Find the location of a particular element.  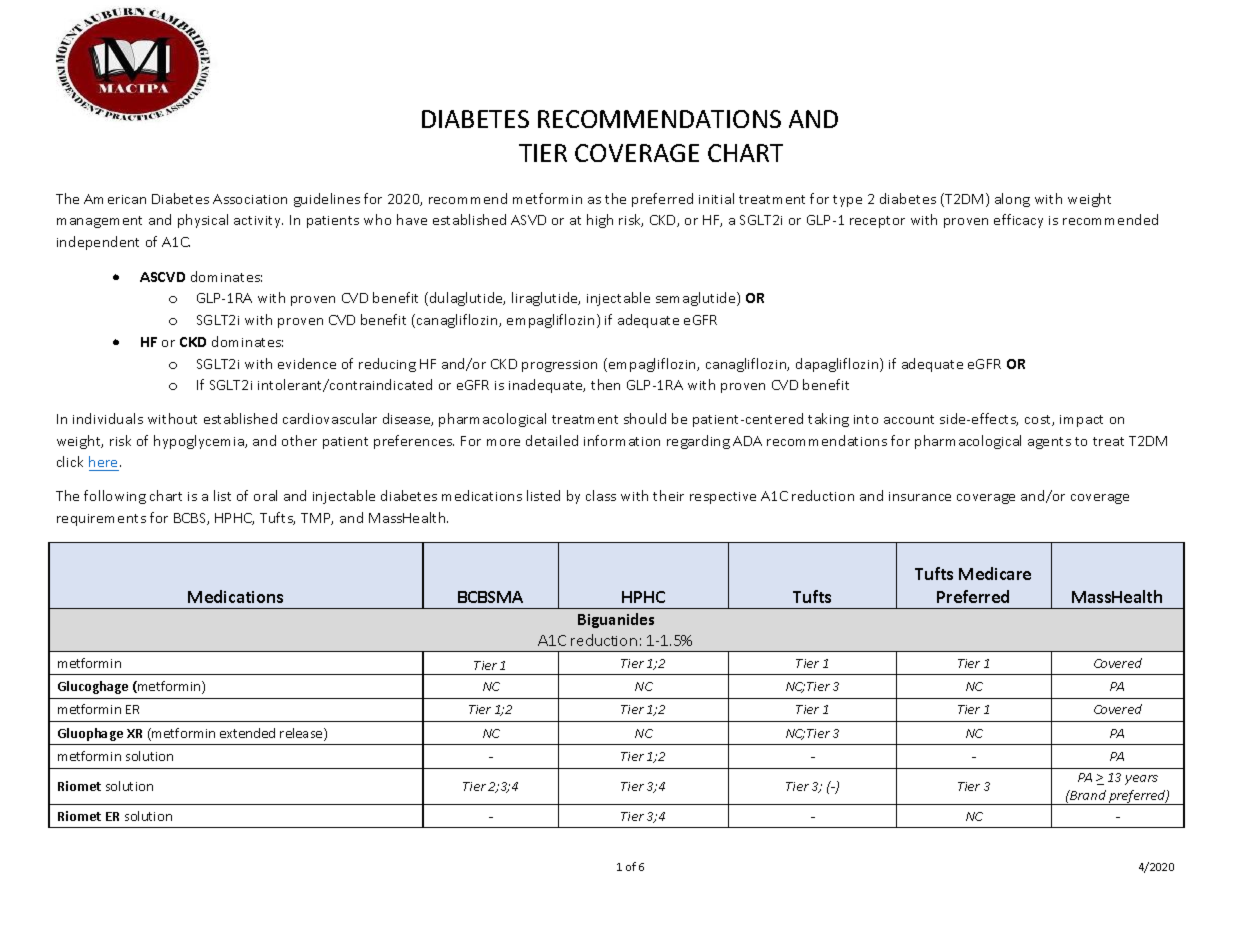

Brand is located at coordinates (1087, 795).
